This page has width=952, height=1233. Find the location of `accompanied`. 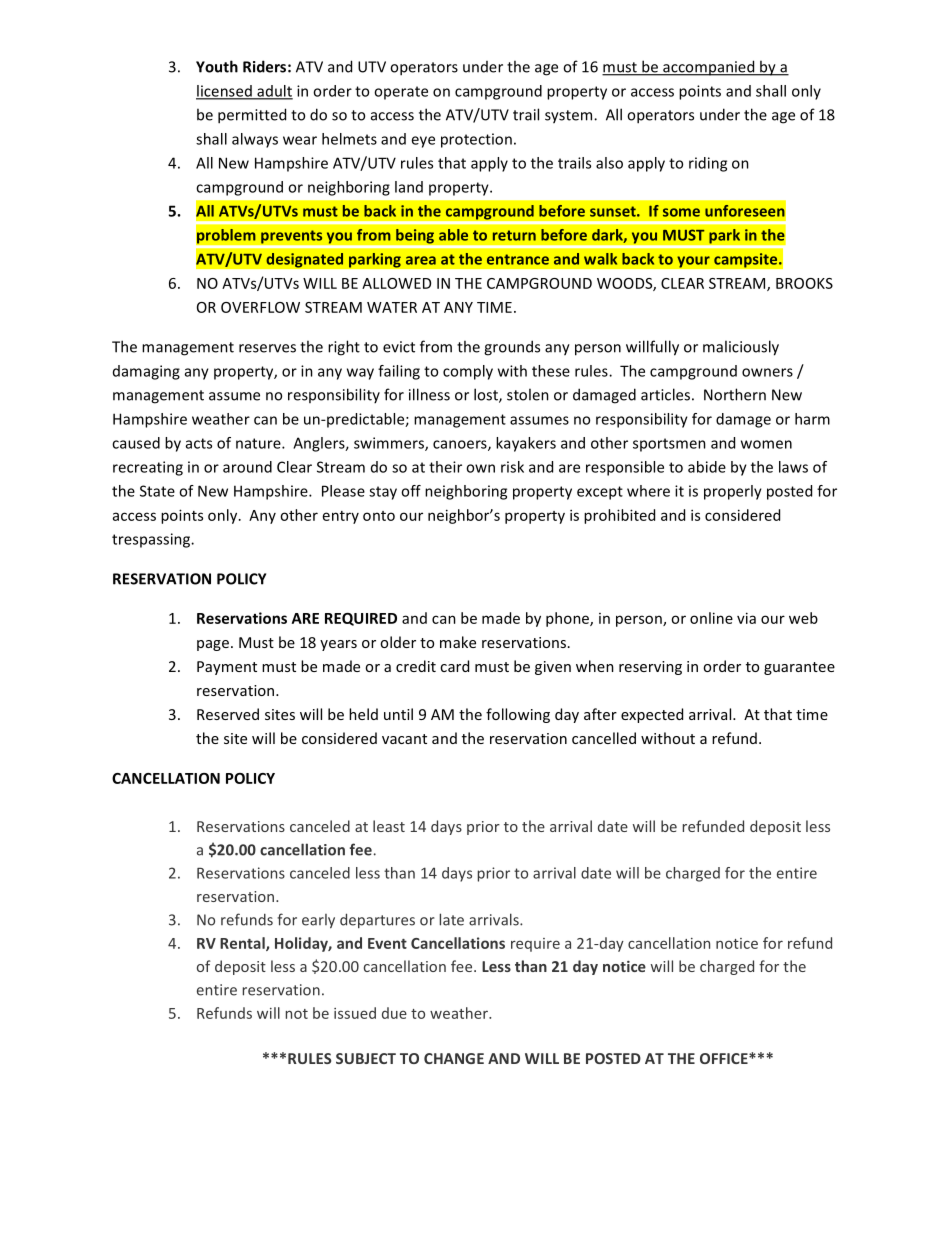

accompanied is located at coordinates (709, 68).
